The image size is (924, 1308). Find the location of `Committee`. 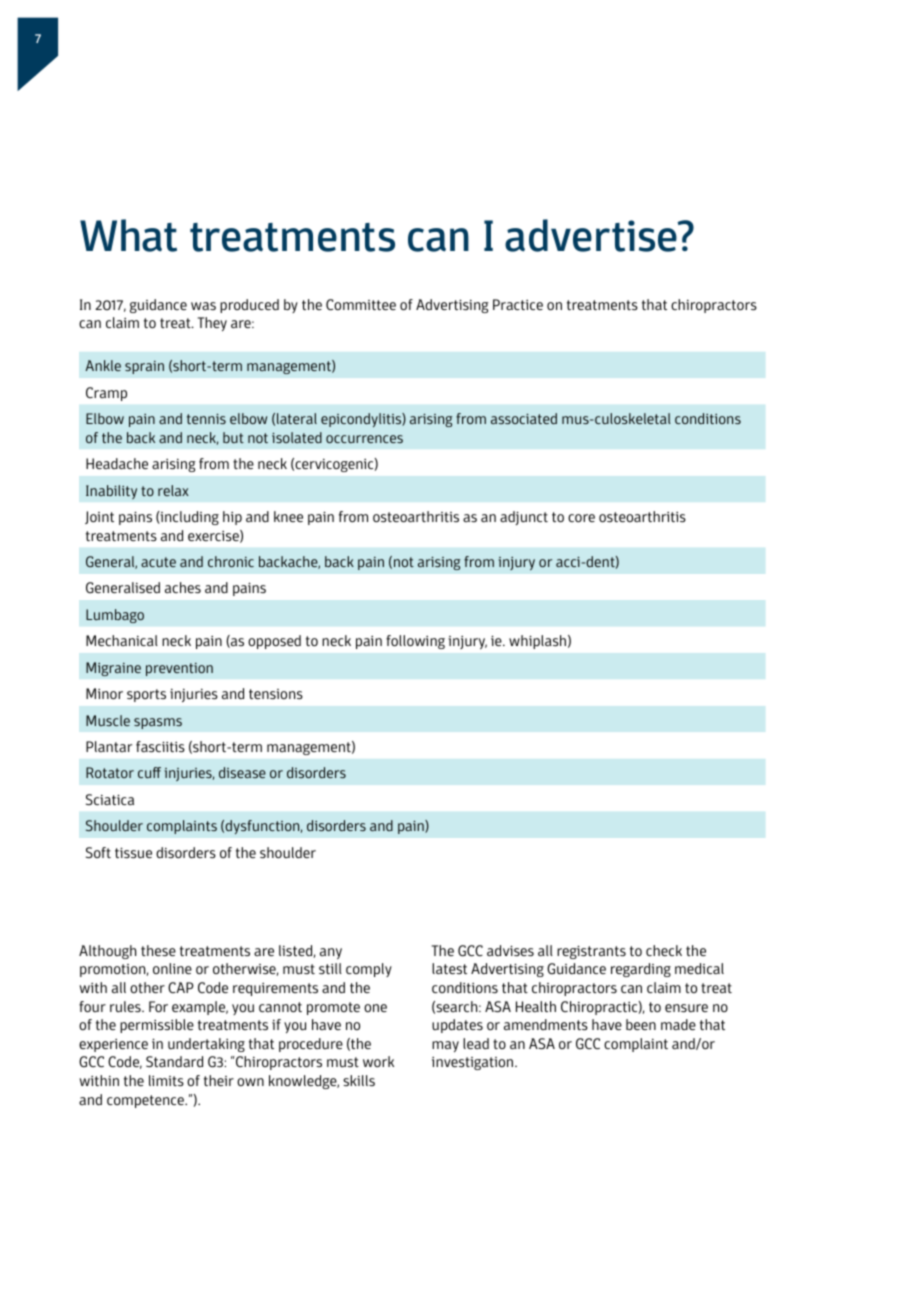

Committee is located at coordinates (361, 305).
